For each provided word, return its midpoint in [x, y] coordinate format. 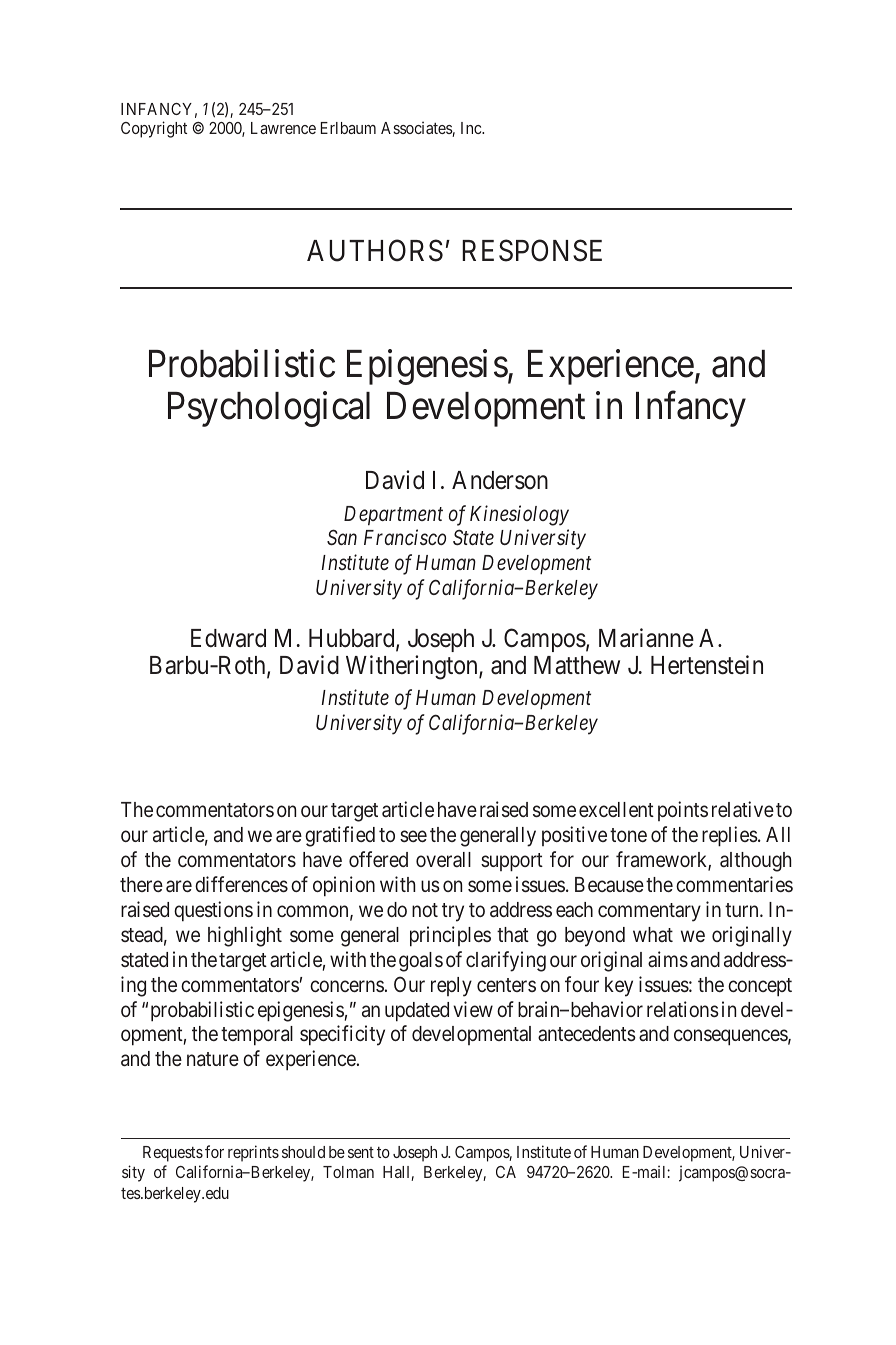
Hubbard [353, 639]
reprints [253, 1153]
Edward [228, 638]
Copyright [154, 129]
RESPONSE [532, 250]
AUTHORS [375, 250]
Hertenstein [707, 665]
